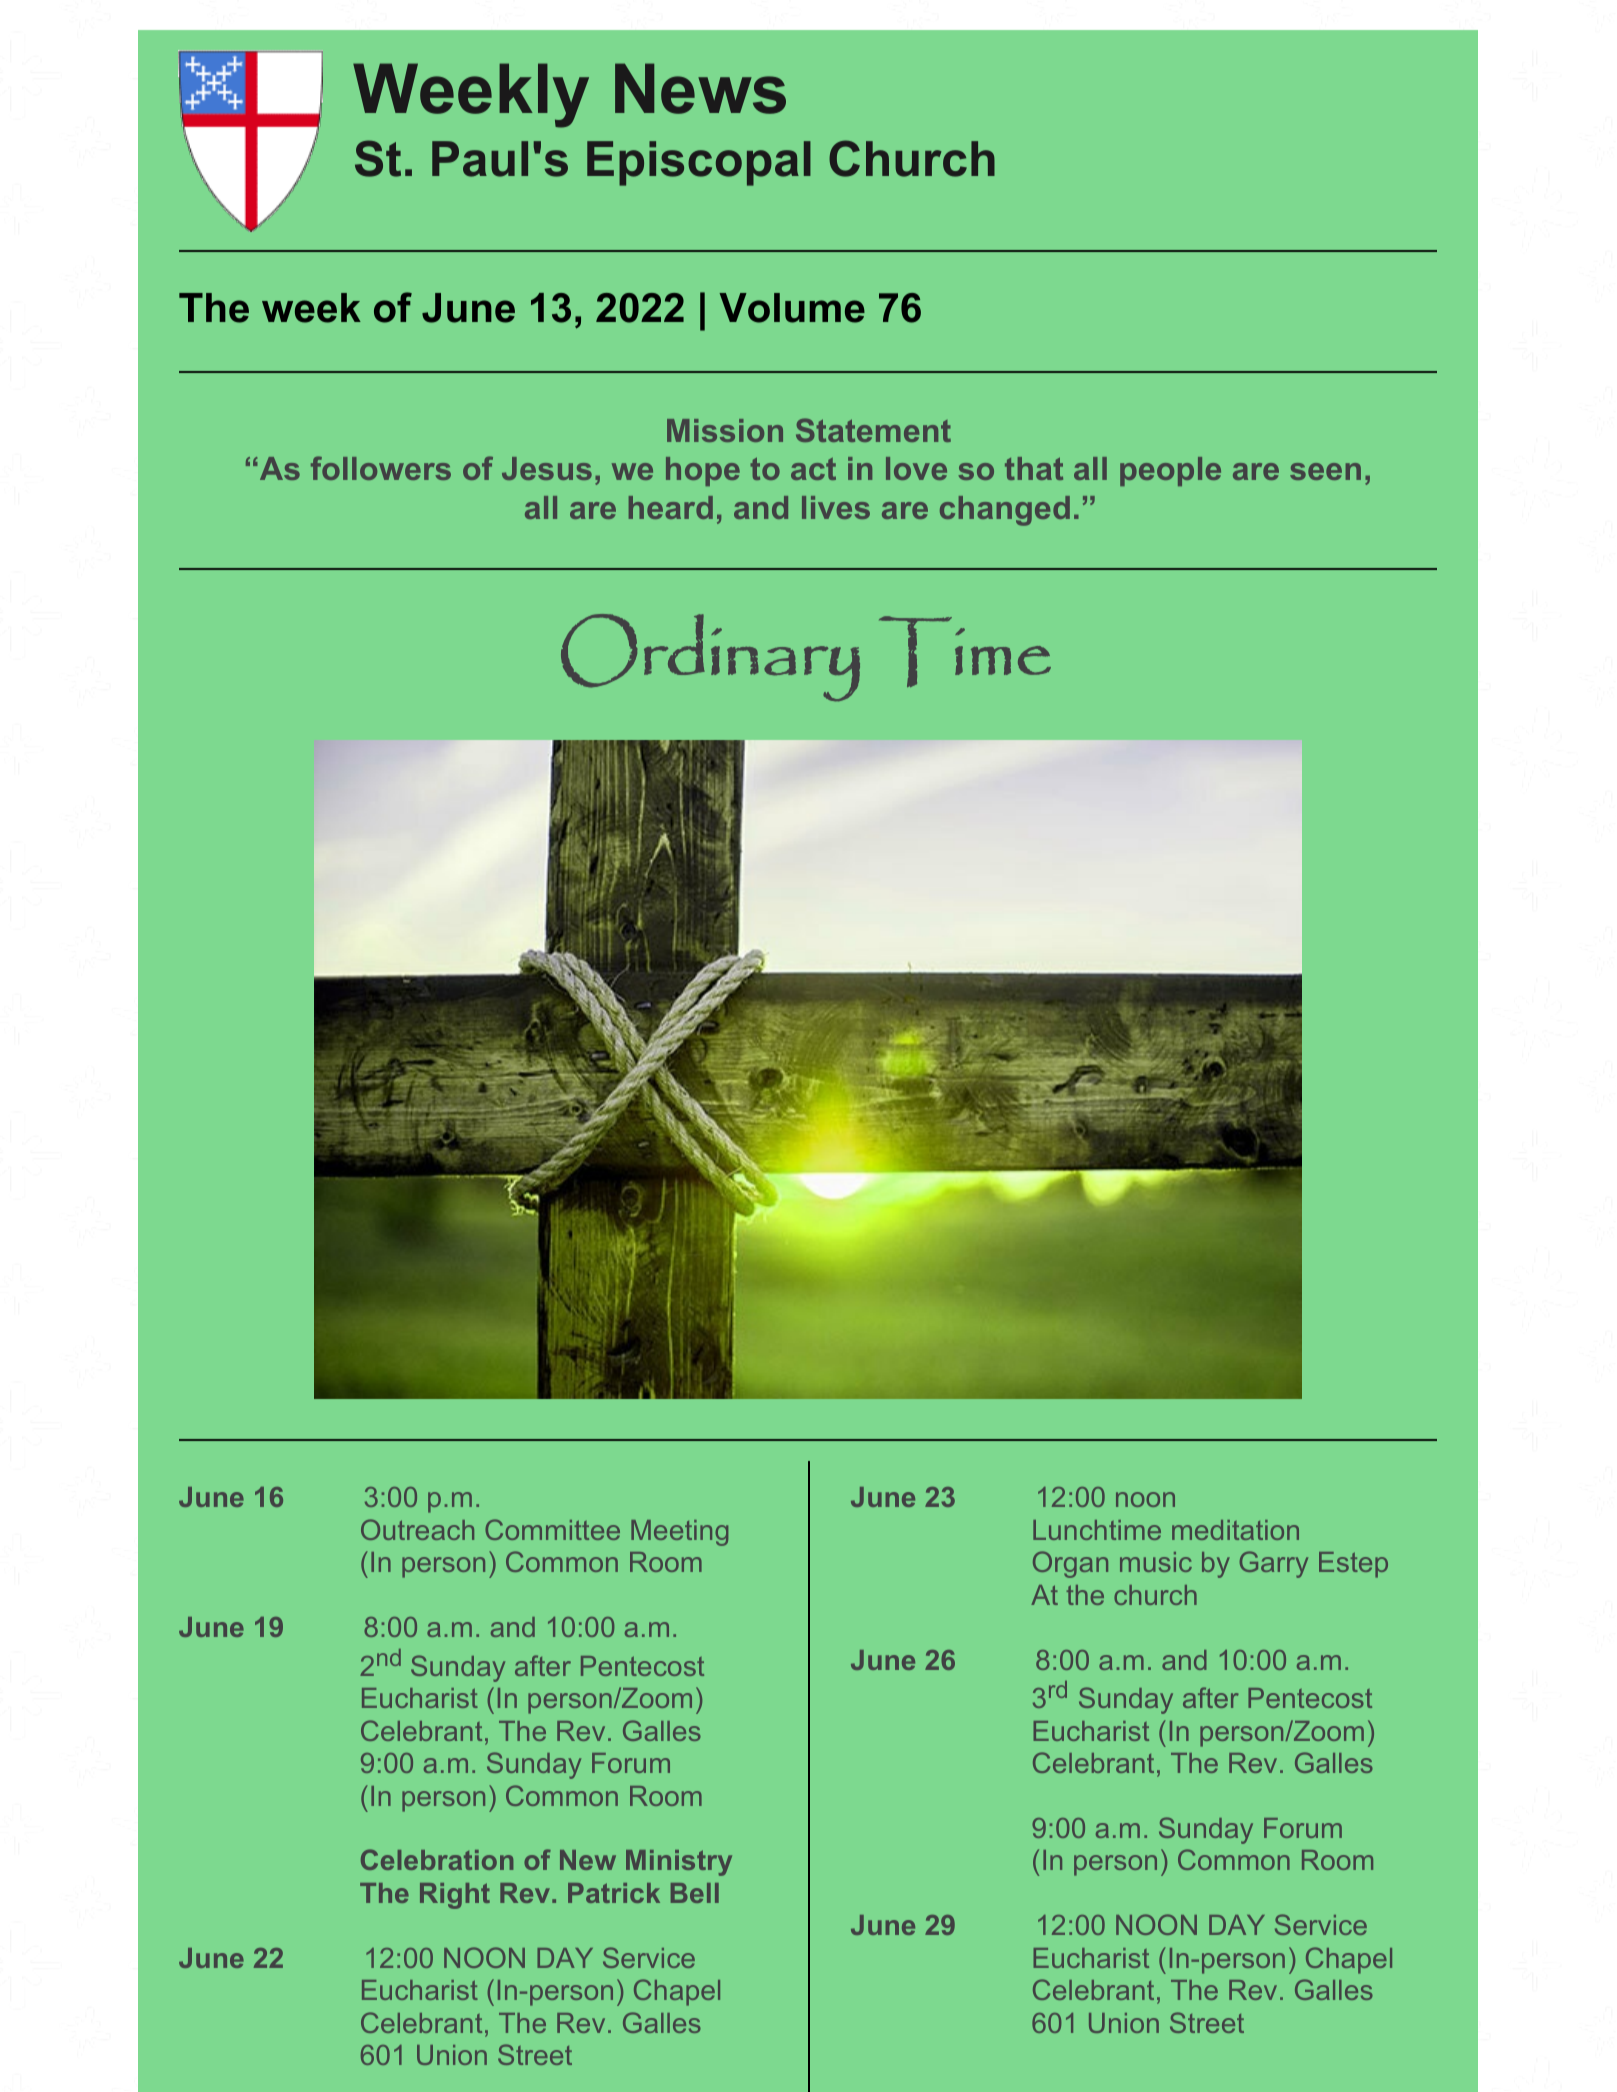  What do you see at coordinates (1325, 471) in the document?
I see `seen` at bounding box center [1325, 471].
